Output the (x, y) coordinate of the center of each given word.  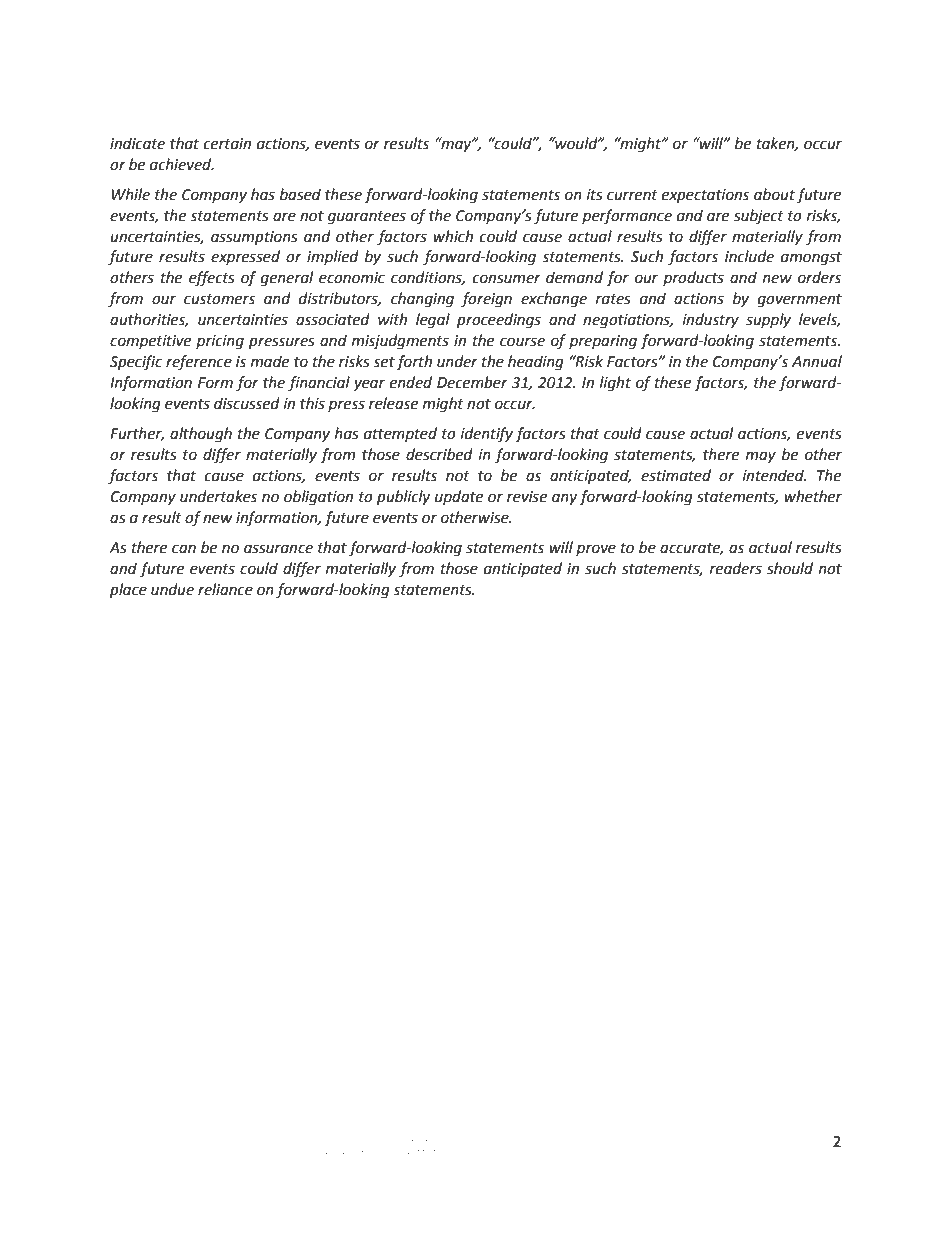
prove (596, 550)
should (790, 568)
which (453, 236)
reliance (225, 589)
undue (172, 589)
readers (736, 568)
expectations (705, 196)
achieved (182, 164)
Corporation (493, 1138)
